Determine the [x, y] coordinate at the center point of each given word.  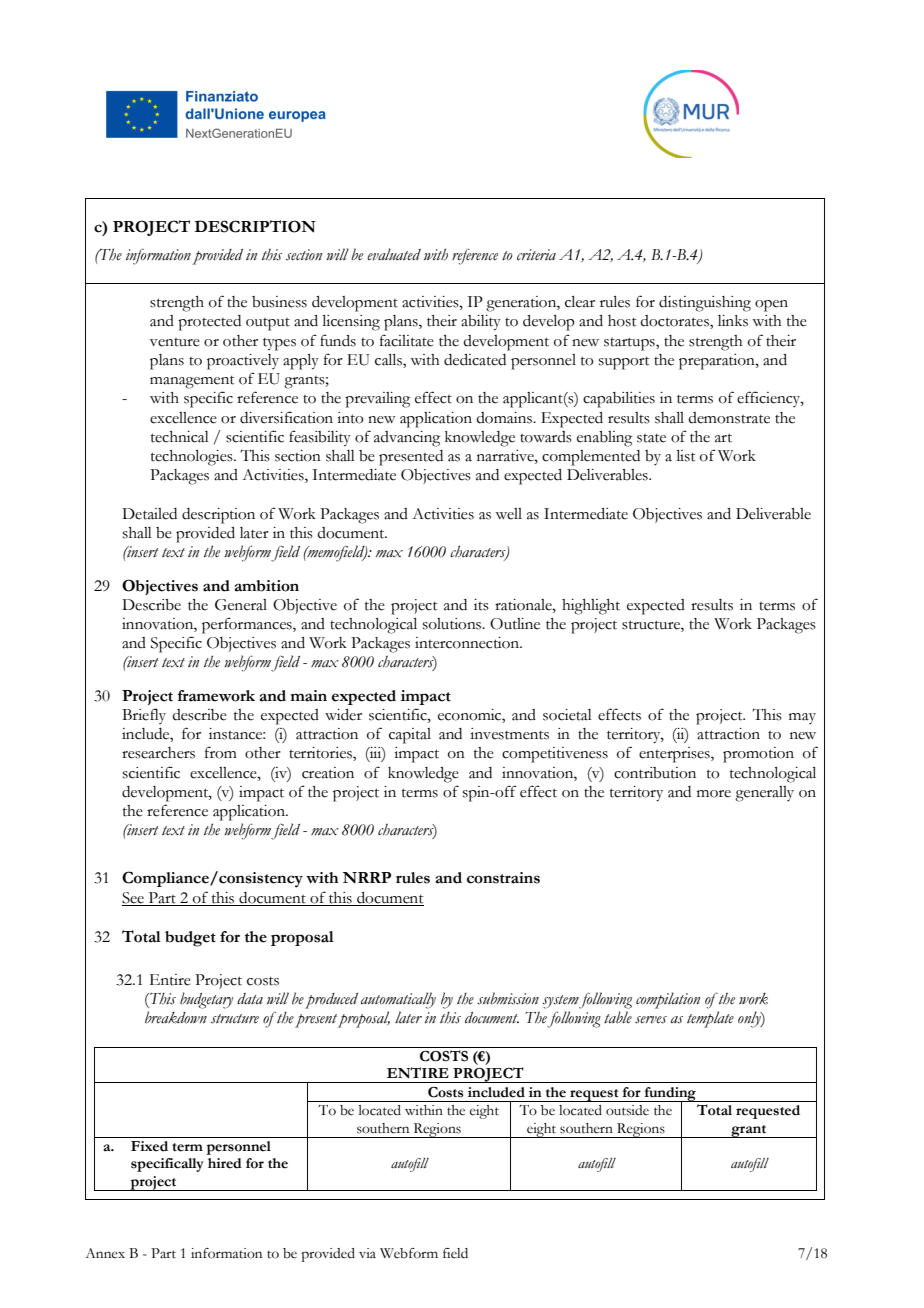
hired [225, 1163]
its [481, 605]
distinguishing [705, 304]
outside [627, 1110]
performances [248, 625]
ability [481, 323]
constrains [503, 878]
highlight [591, 607]
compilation [668, 1000]
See [134, 899]
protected [209, 323]
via [367, 1253]
